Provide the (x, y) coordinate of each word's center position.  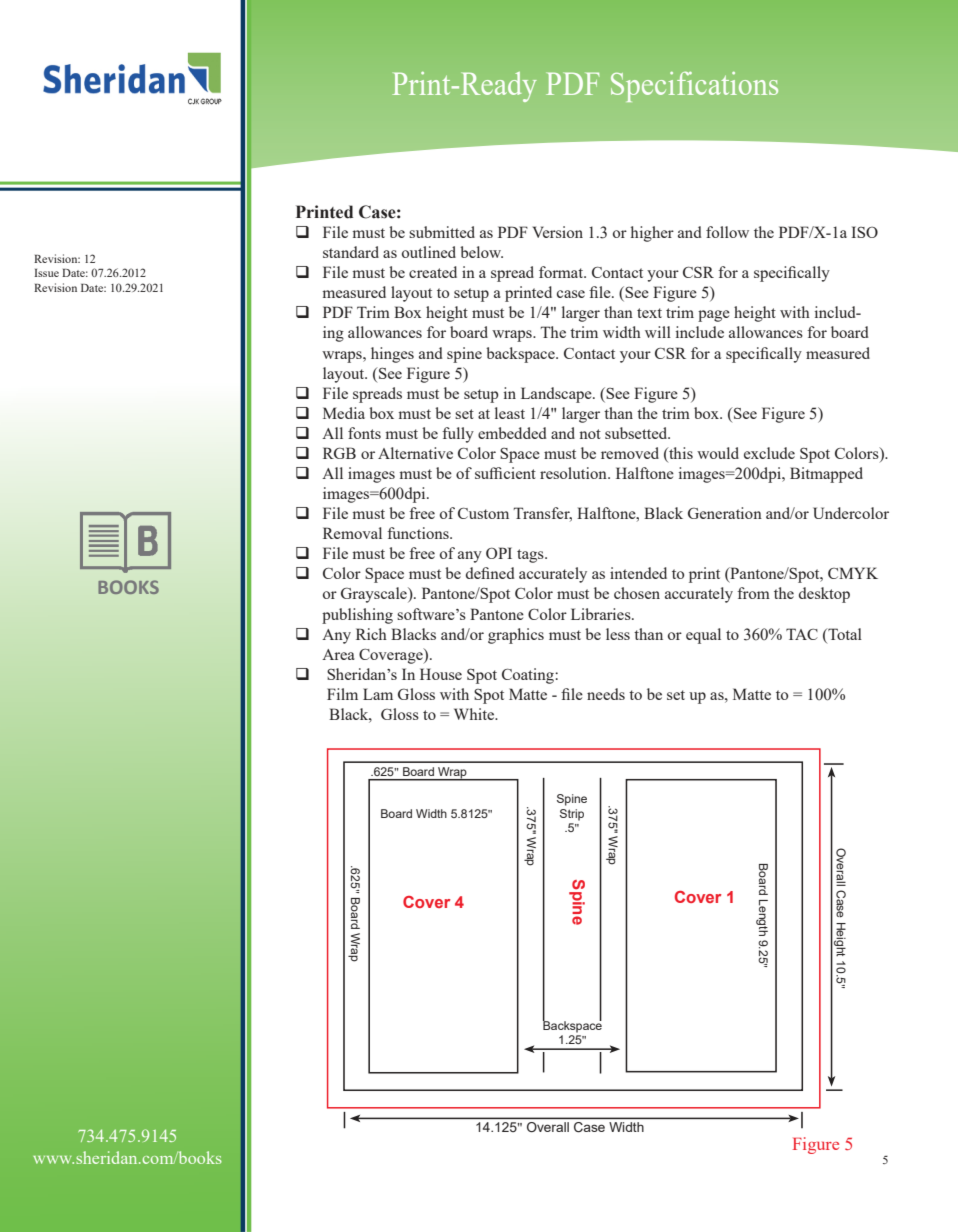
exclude (769, 453)
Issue (46, 273)
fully (458, 435)
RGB (339, 453)
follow (727, 232)
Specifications (694, 87)
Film (342, 694)
